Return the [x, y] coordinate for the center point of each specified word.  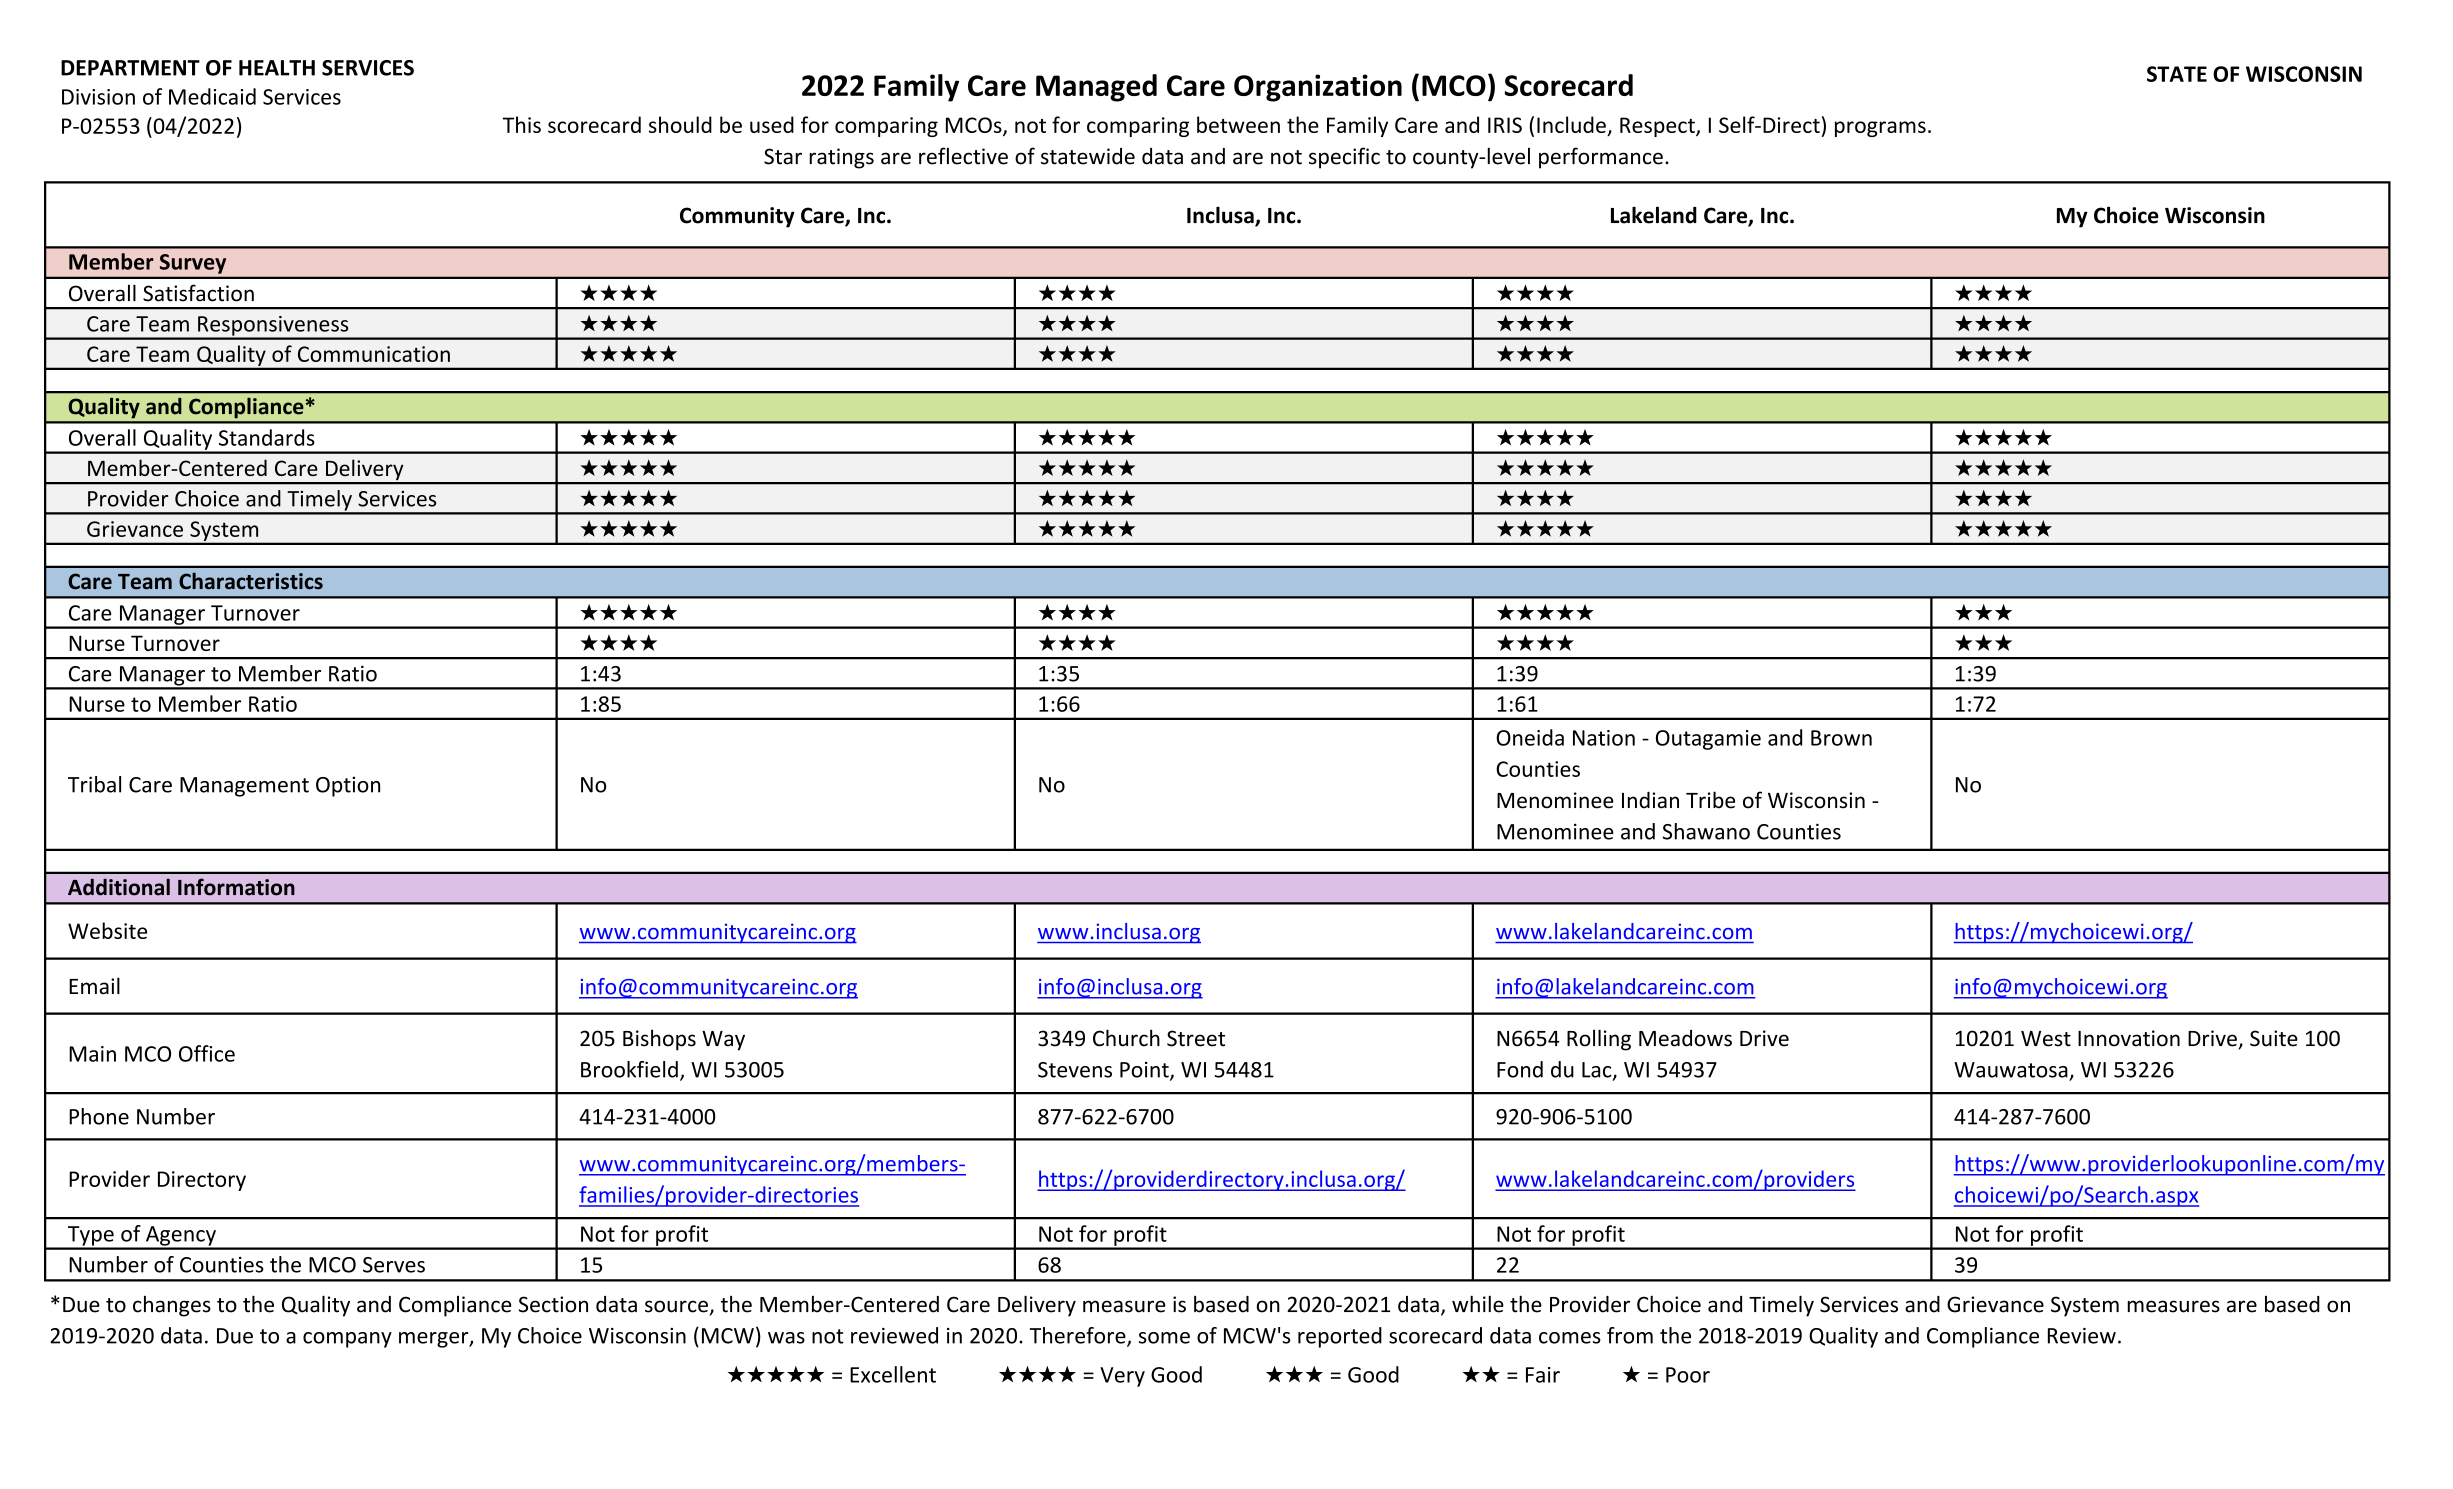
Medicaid [212, 96]
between [1238, 124]
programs [1880, 129]
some [1164, 1338]
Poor [1688, 1375]
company [347, 1340]
